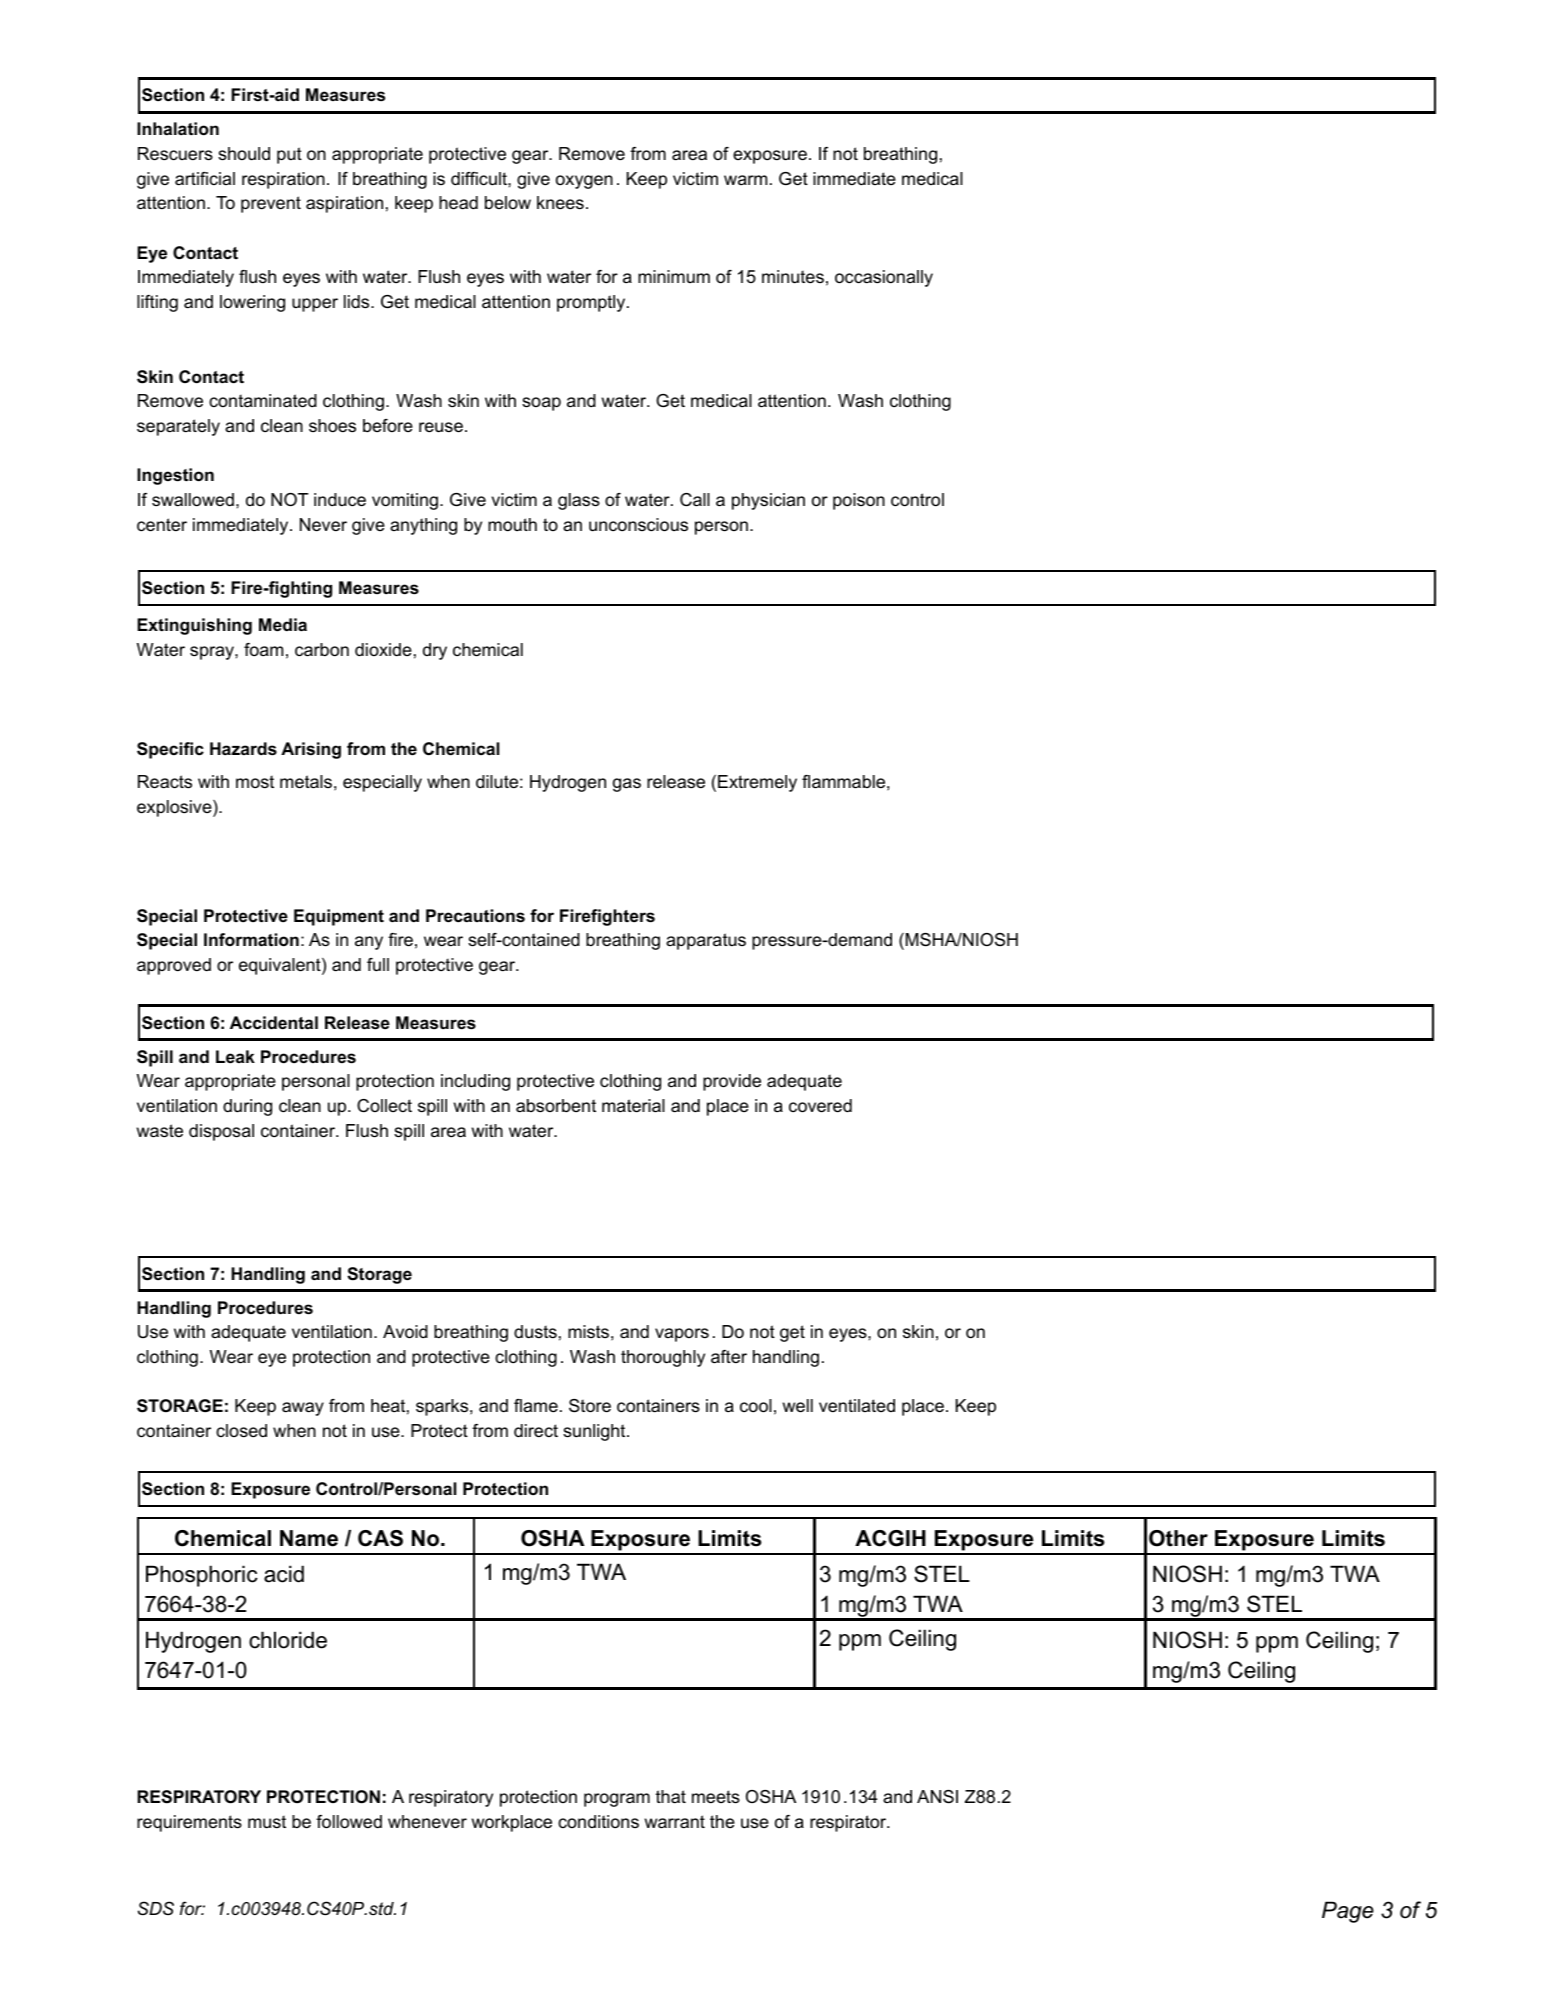 This document has width=1549, height=2005. What do you see at coordinates (1348, 1912) in the document?
I see `Page` at bounding box center [1348, 1912].
